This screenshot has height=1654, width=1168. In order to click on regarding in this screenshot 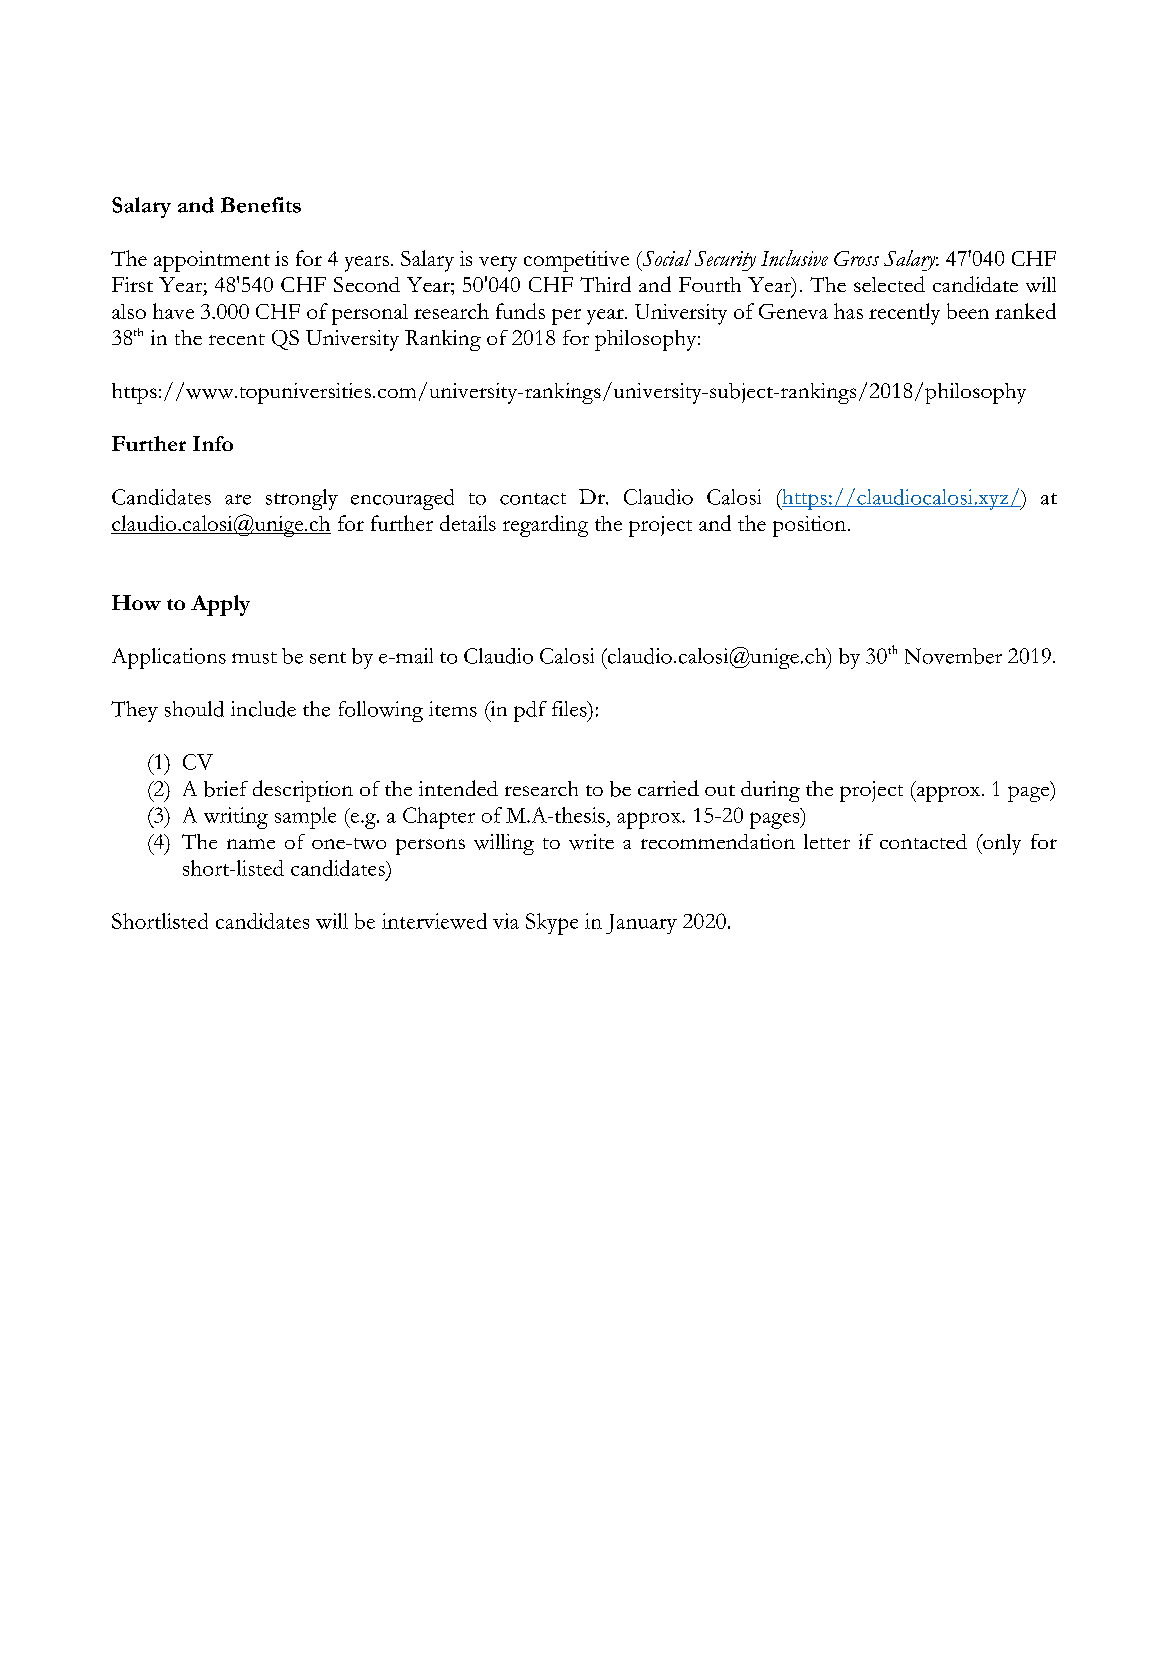, I will do `click(545, 526)`.
